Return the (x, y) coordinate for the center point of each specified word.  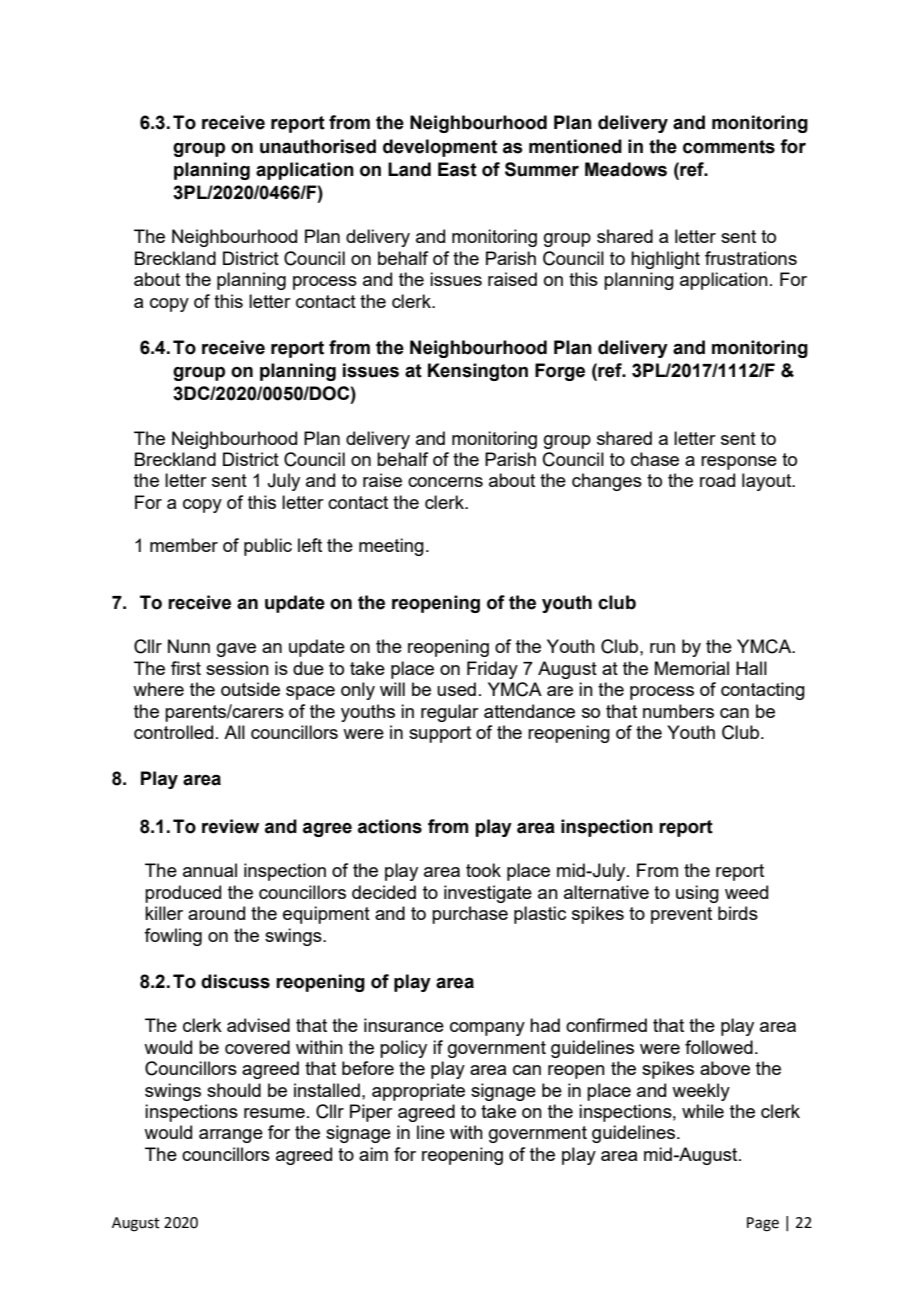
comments (729, 147)
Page (763, 1224)
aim (373, 1154)
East (457, 169)
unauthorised (318, 146)
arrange (231, 1136)
